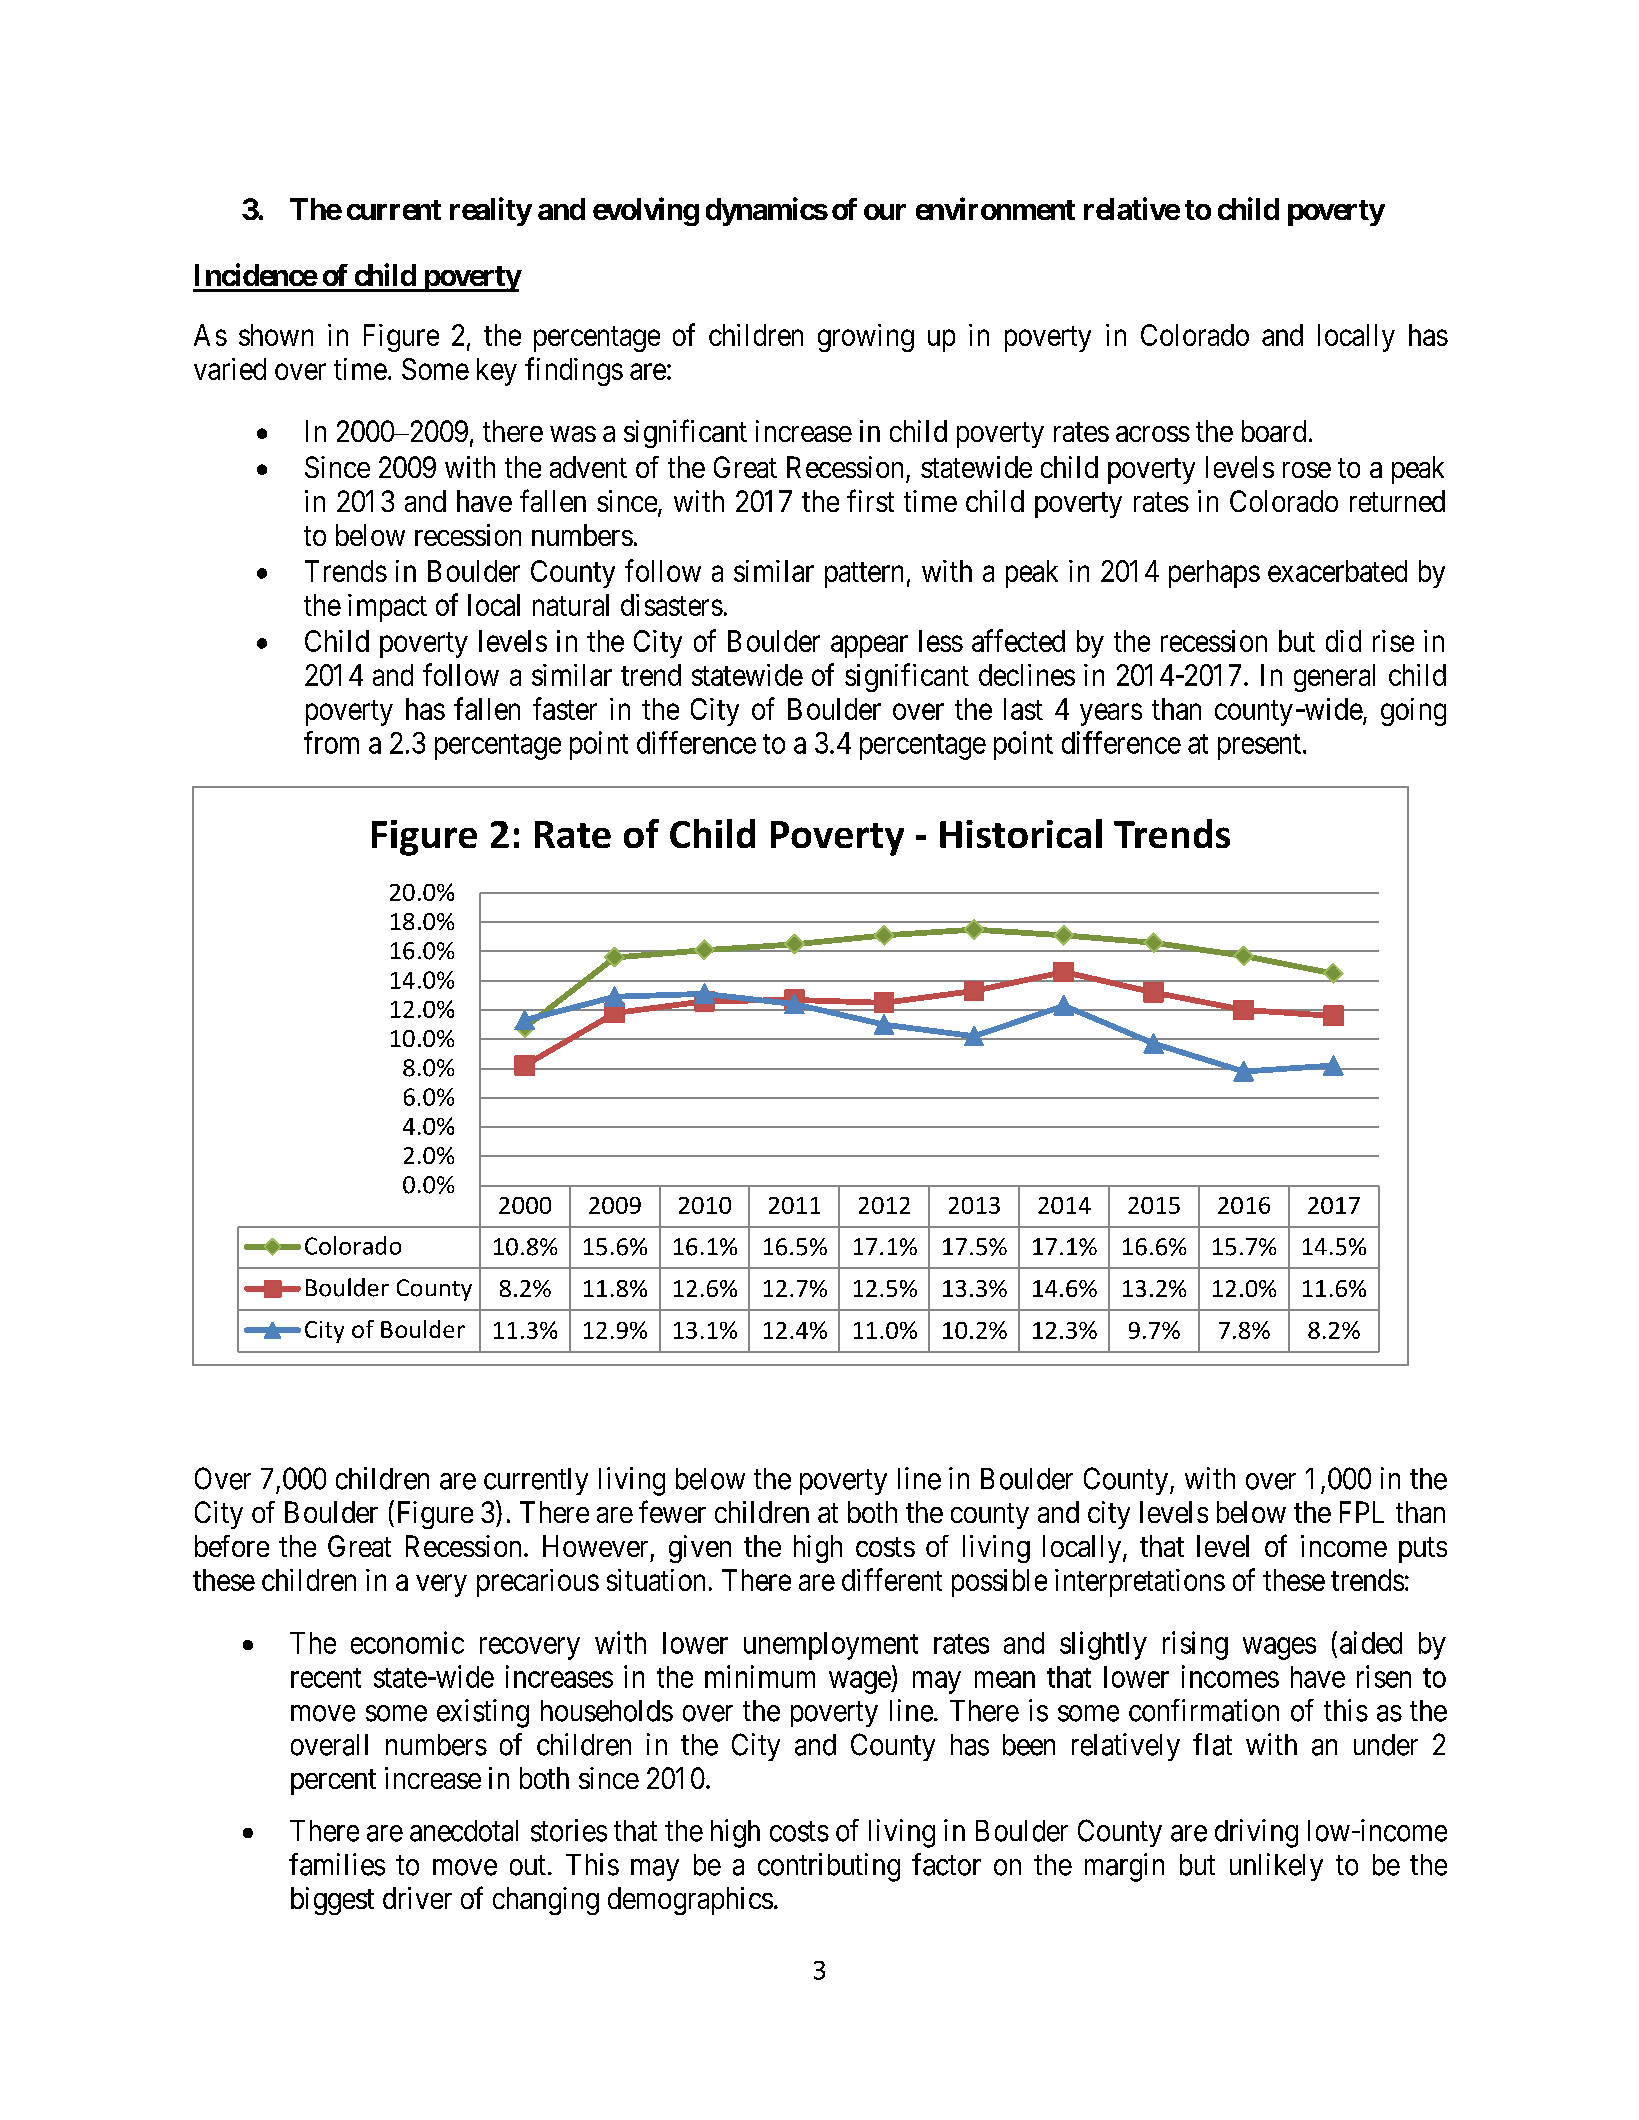 Image resolution: width=1639 pixels, height=2120 pixels. Describe the element at coordinates (1276, 1867) in the page. I see `unlikely` at that location.
